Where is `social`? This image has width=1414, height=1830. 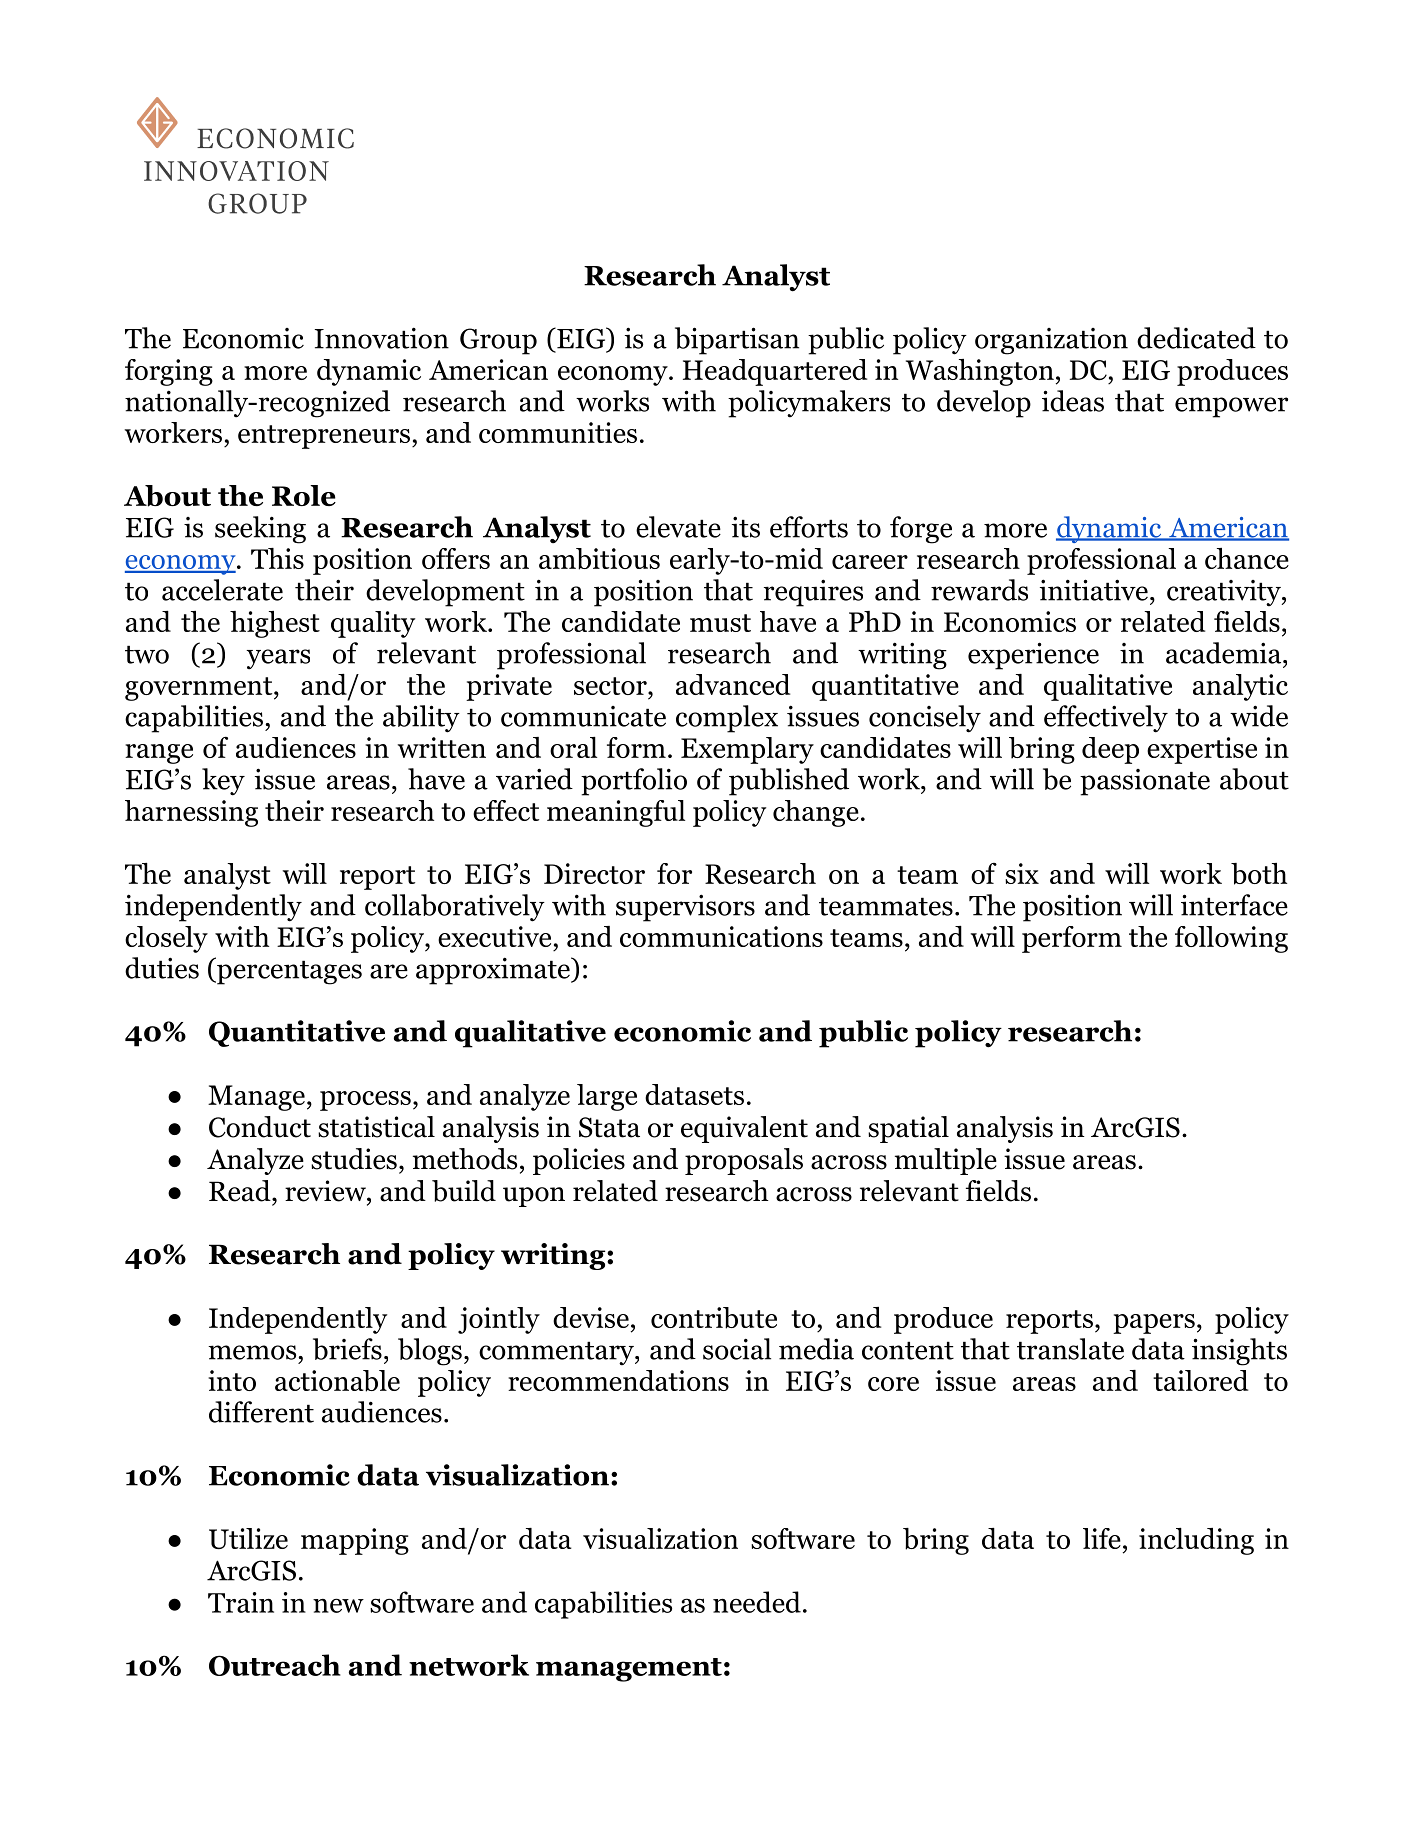 social is located at coordinates (737, 1349).
